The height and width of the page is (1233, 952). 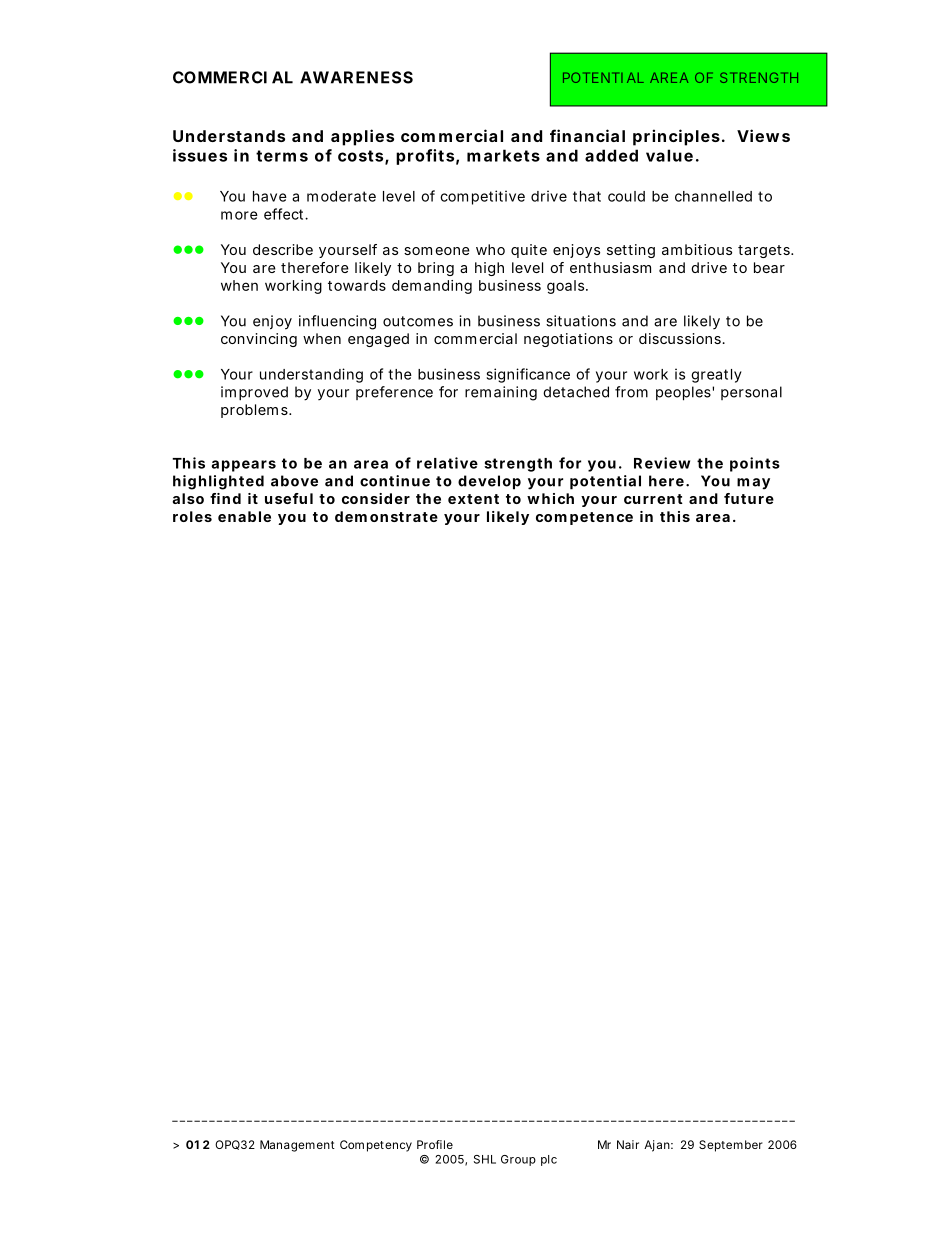 What do you see at coordinates (435, 1144) in the page?
I see `Profile` at bounding box center [435, 1144].
